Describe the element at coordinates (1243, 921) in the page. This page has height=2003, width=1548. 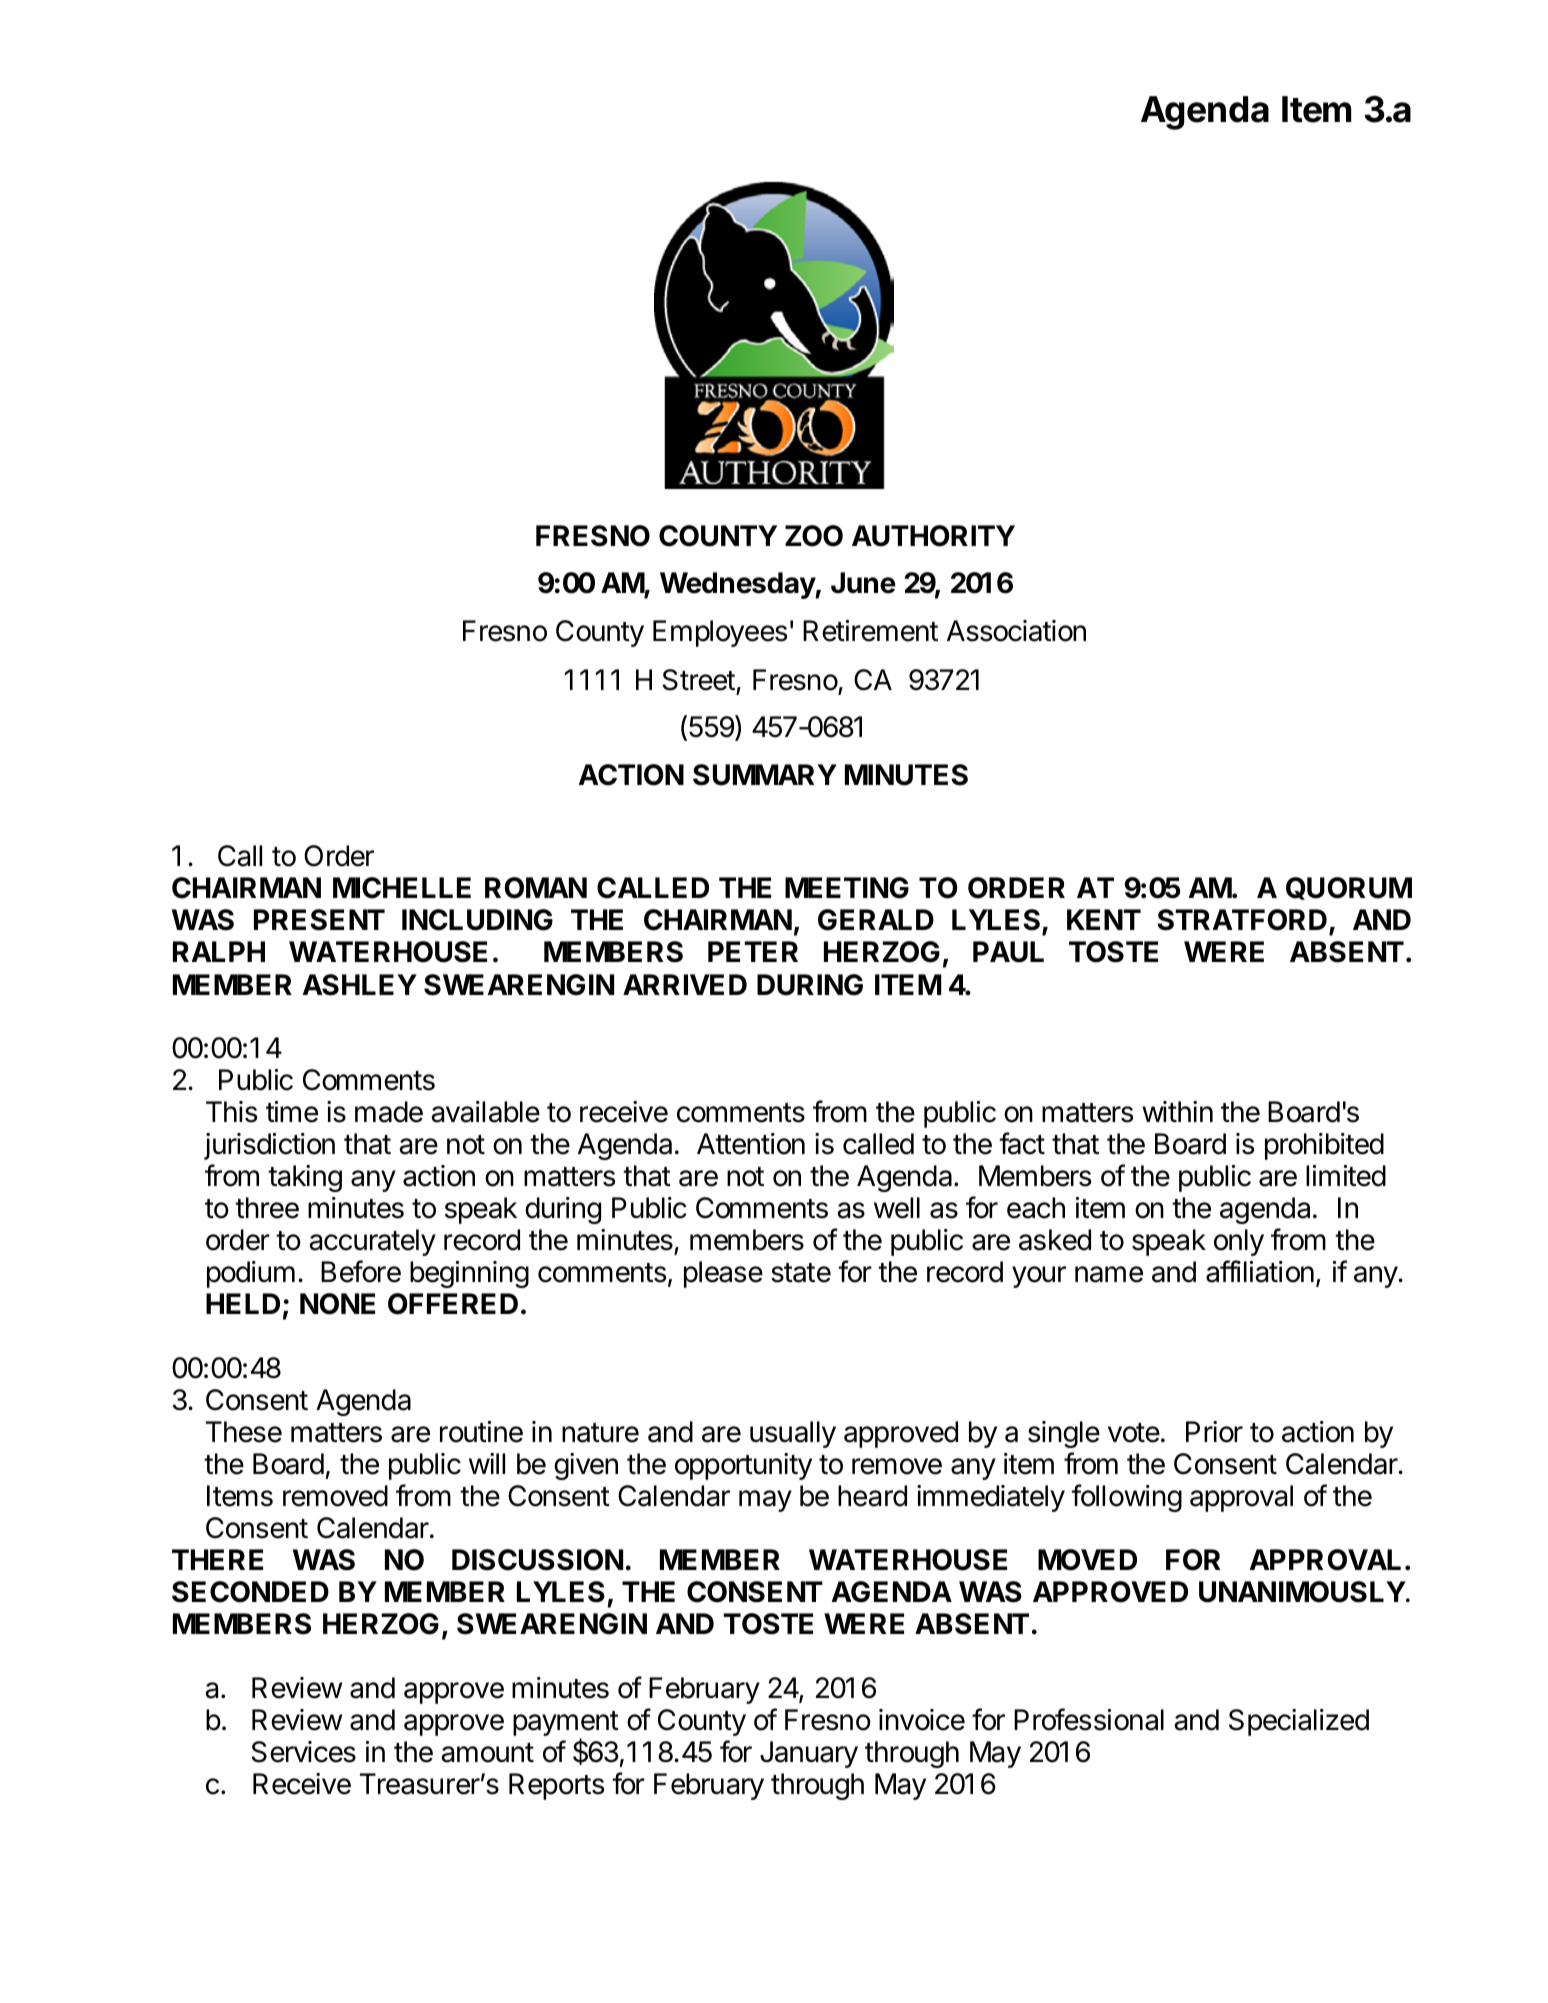
I see `STRATFORD` at that location.
